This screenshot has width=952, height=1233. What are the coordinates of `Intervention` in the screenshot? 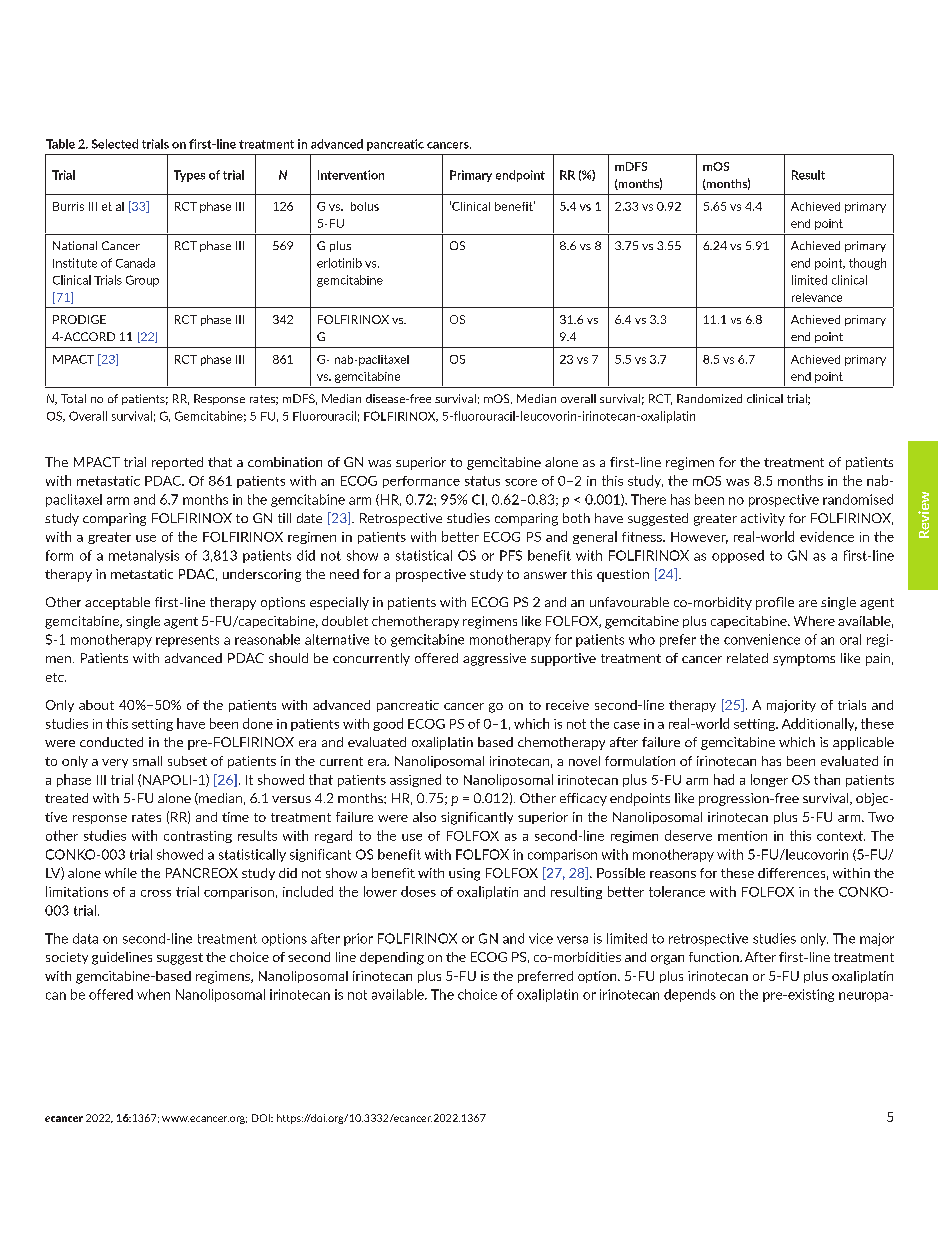 It's located at (351, 175).
